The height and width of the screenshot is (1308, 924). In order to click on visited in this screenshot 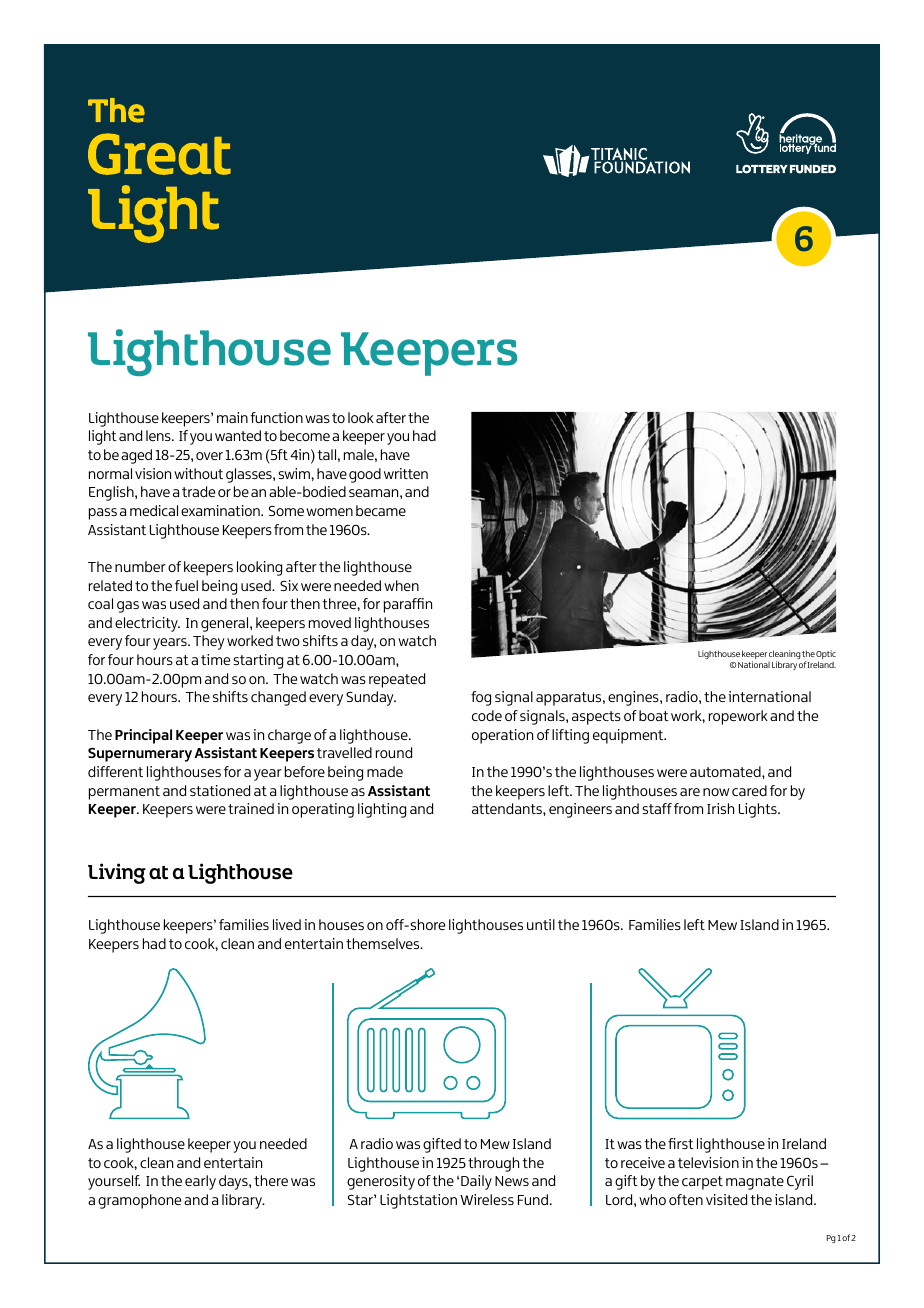, I will do `click(726, 1199)`.
